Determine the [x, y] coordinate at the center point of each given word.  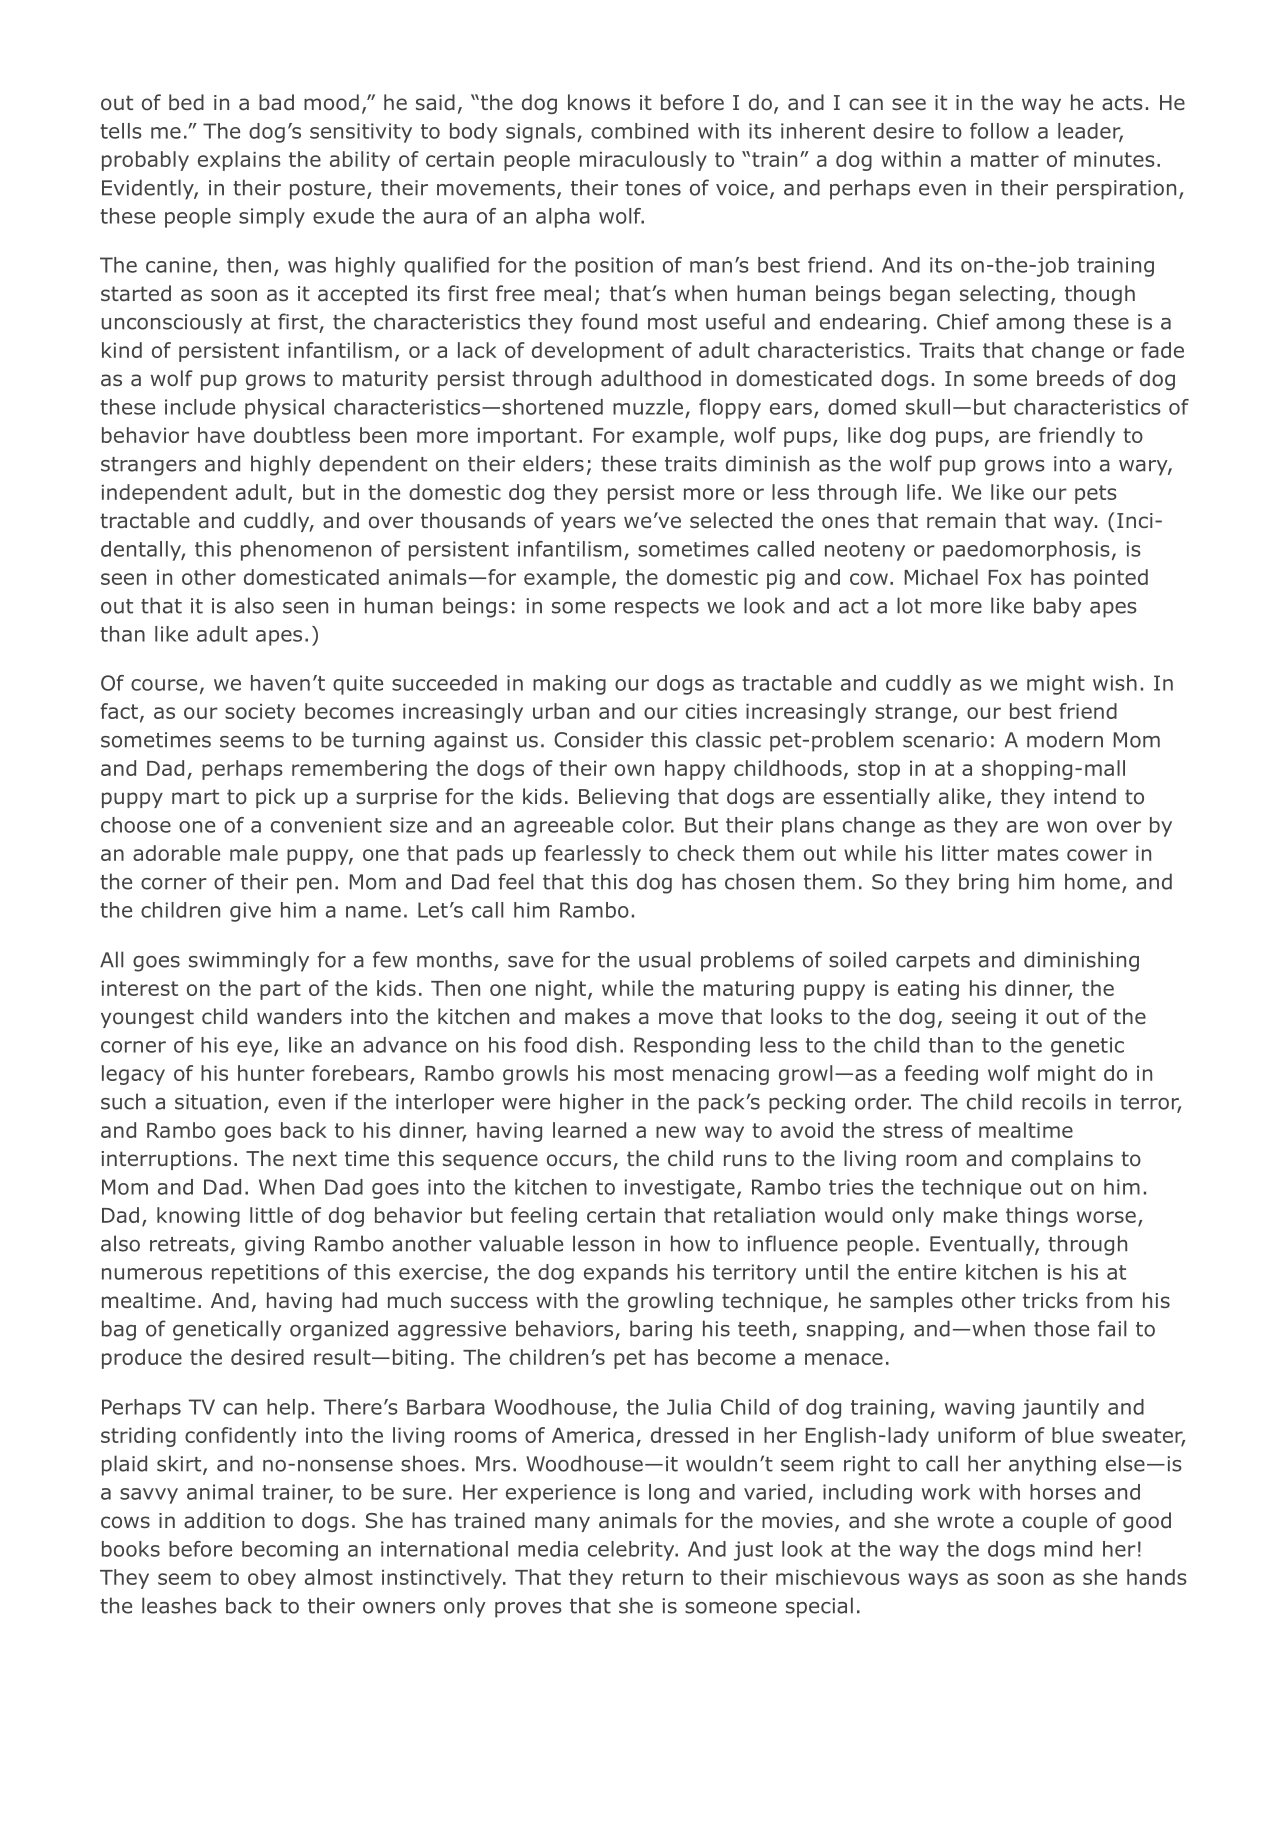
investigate [680, 1189]
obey [272, 1579]
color [648, 825]
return [653, 1577]
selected [731, 520]
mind [1068, 1549]
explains [239, 161]
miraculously [643, 161]
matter [1005, 159]
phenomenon [306, 551]
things [1037, 1217]
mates [1028, 853]
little [271, 1215]
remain [961, 521]
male [254, 853]
